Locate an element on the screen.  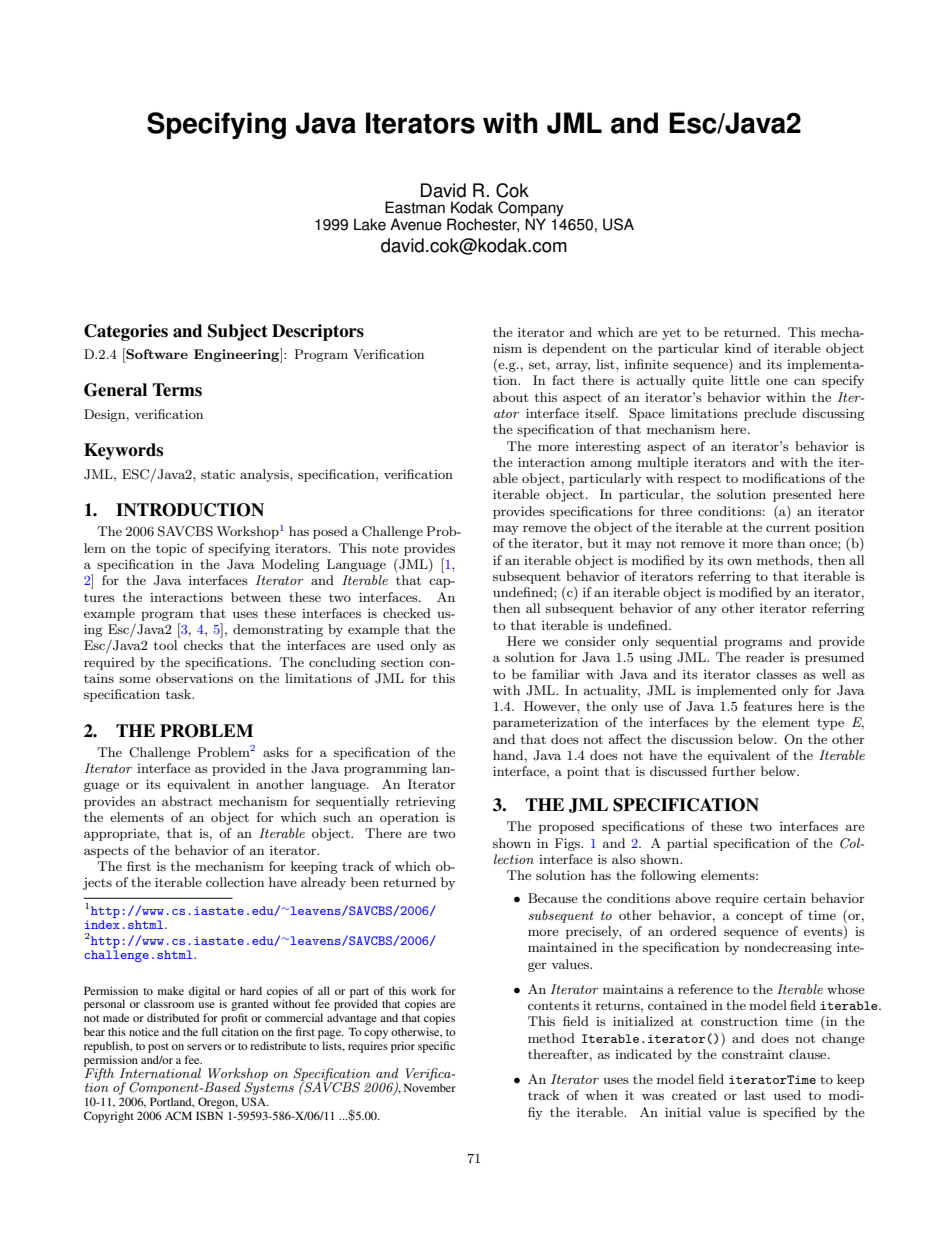
November is located at coordinates (430, 1087).
